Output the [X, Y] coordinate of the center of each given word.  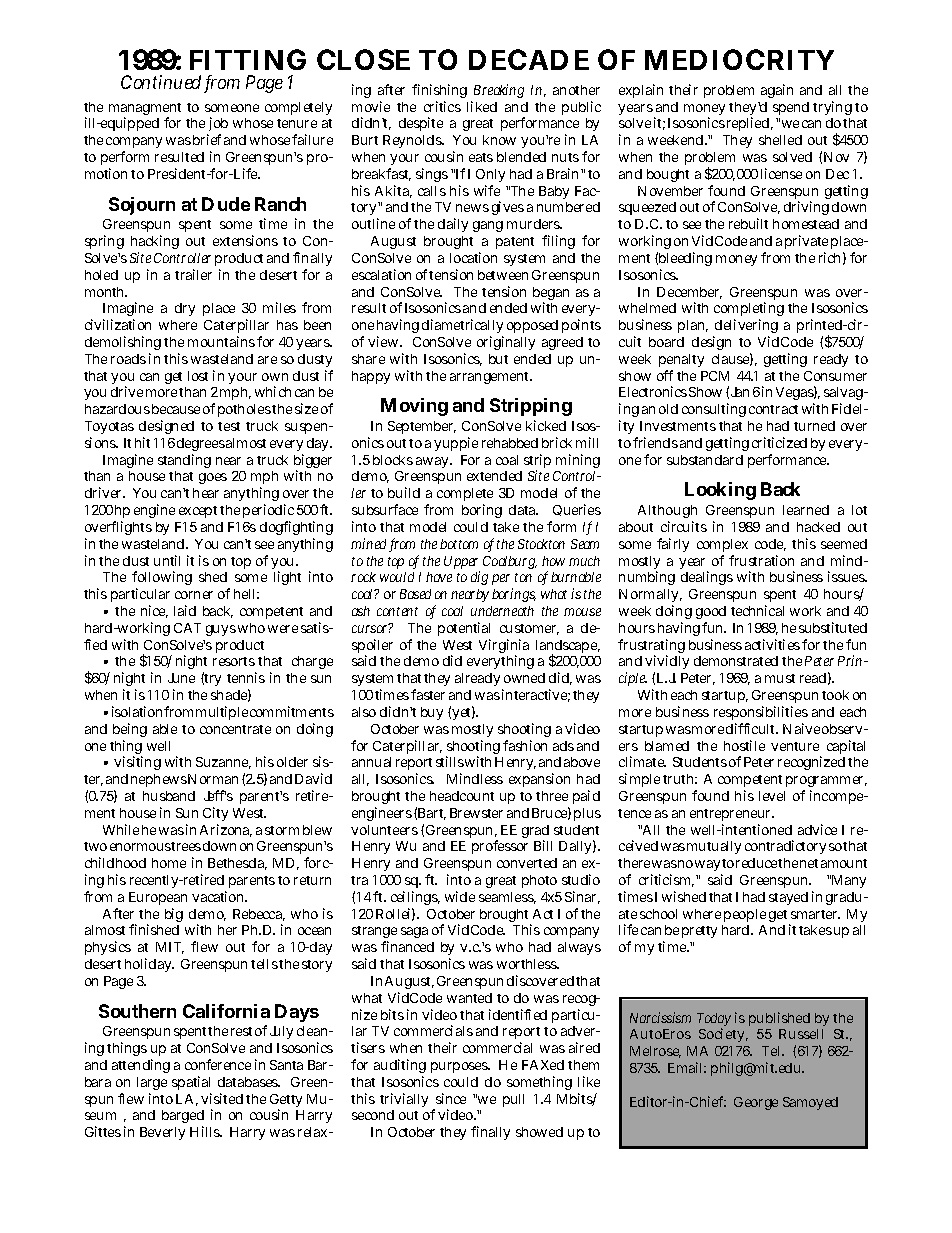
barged [183, 1118]
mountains [221, 341]
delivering [745, 328]
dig [479, 578]
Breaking [499, 91]
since [451, 1098]
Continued [161, 82]
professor [500, 847]
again [777, 91]
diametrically [462, 328]
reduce [756, 863]
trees [185, 846]
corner [194, 595]
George [756, 1103]
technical [757, 610]
